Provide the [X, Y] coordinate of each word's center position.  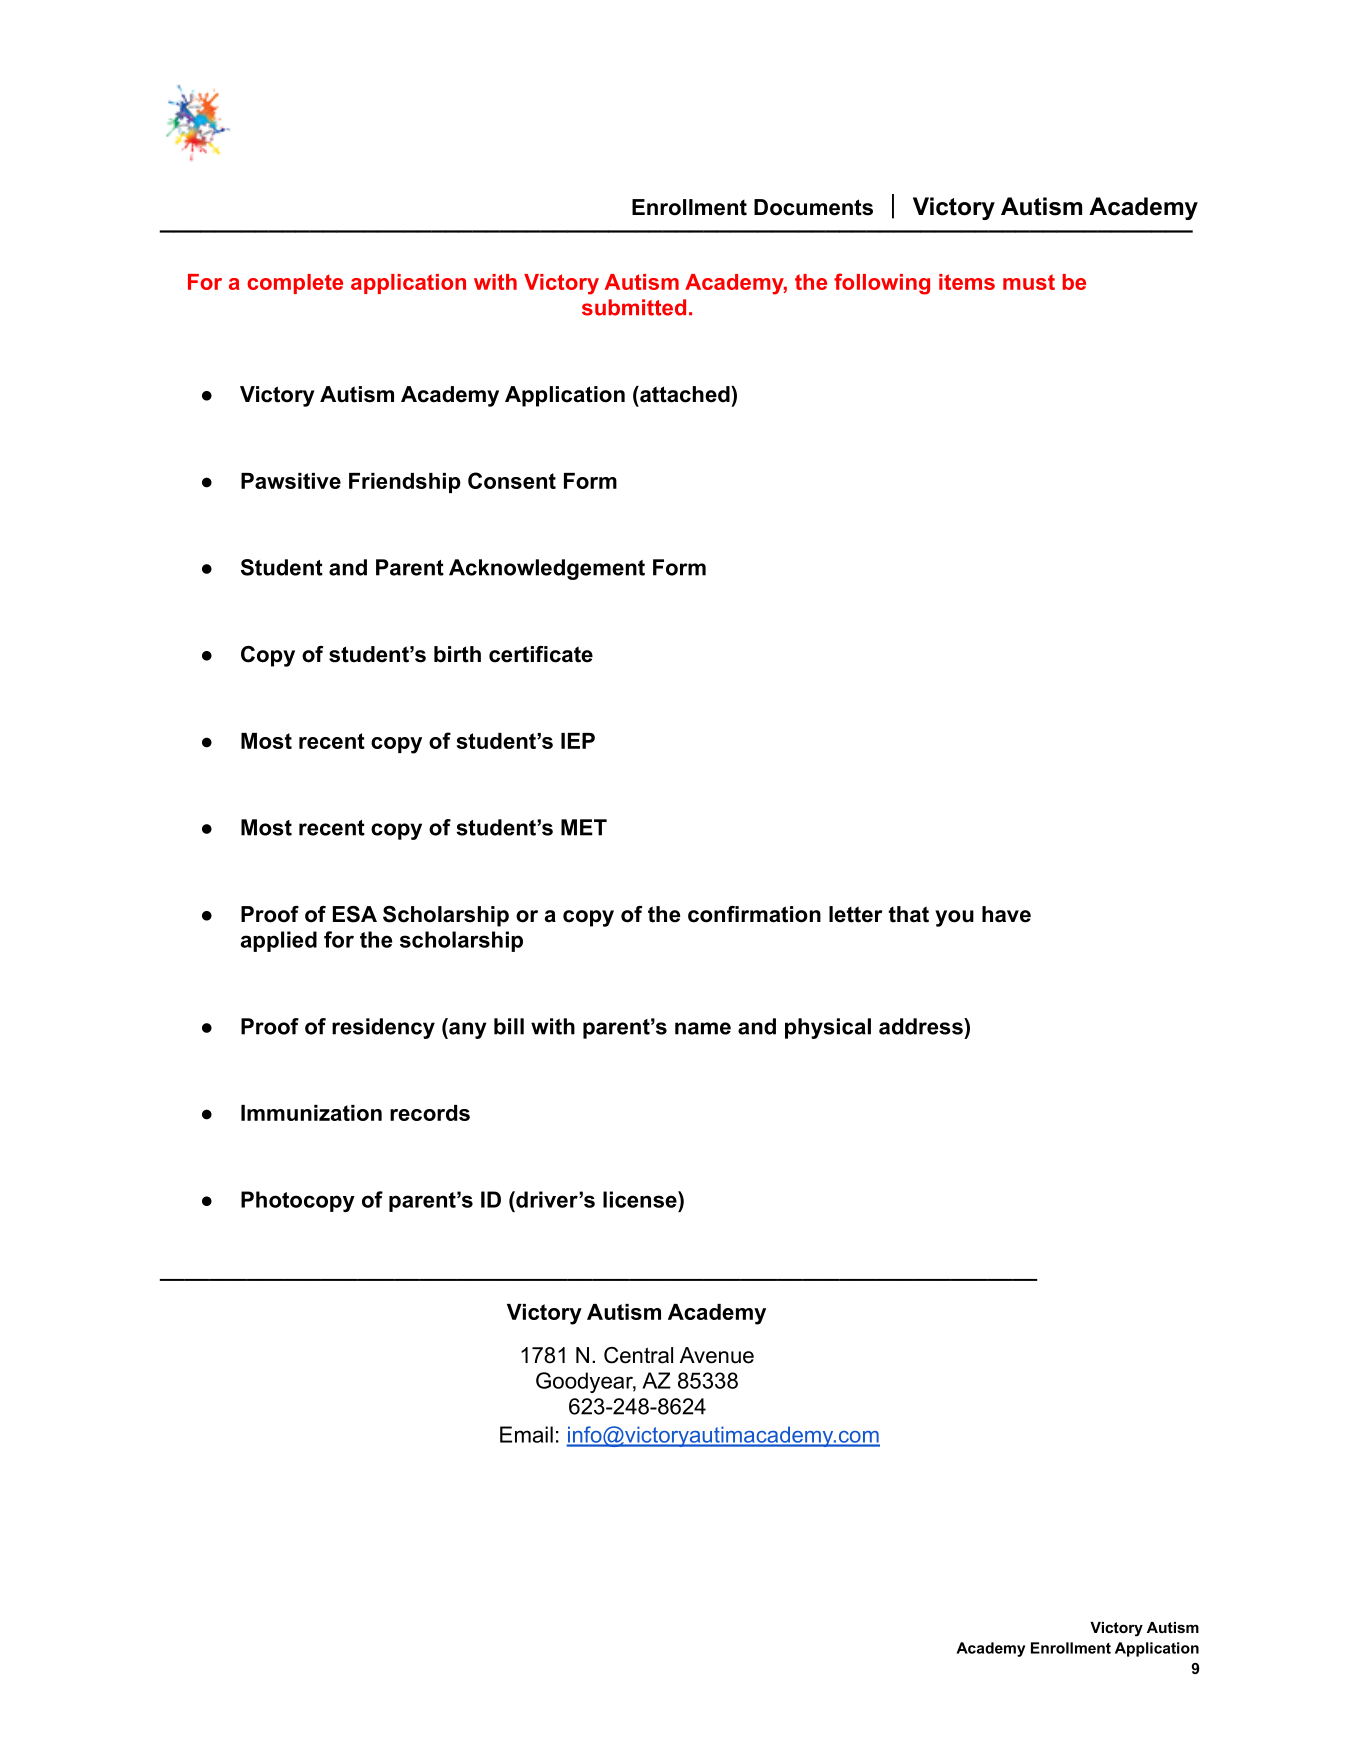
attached [685, 394]
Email [526, 1434]
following [882, 284]
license [641, 1199]
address [922, 1026]
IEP [578, 741]
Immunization [311, 1113]
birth [457, 654]
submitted [634, 307]
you [954, 918]
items [967, 282]
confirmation [754, 914]
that [909, 914]
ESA [355, 914]
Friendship [405, 483]
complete [295, 284]
